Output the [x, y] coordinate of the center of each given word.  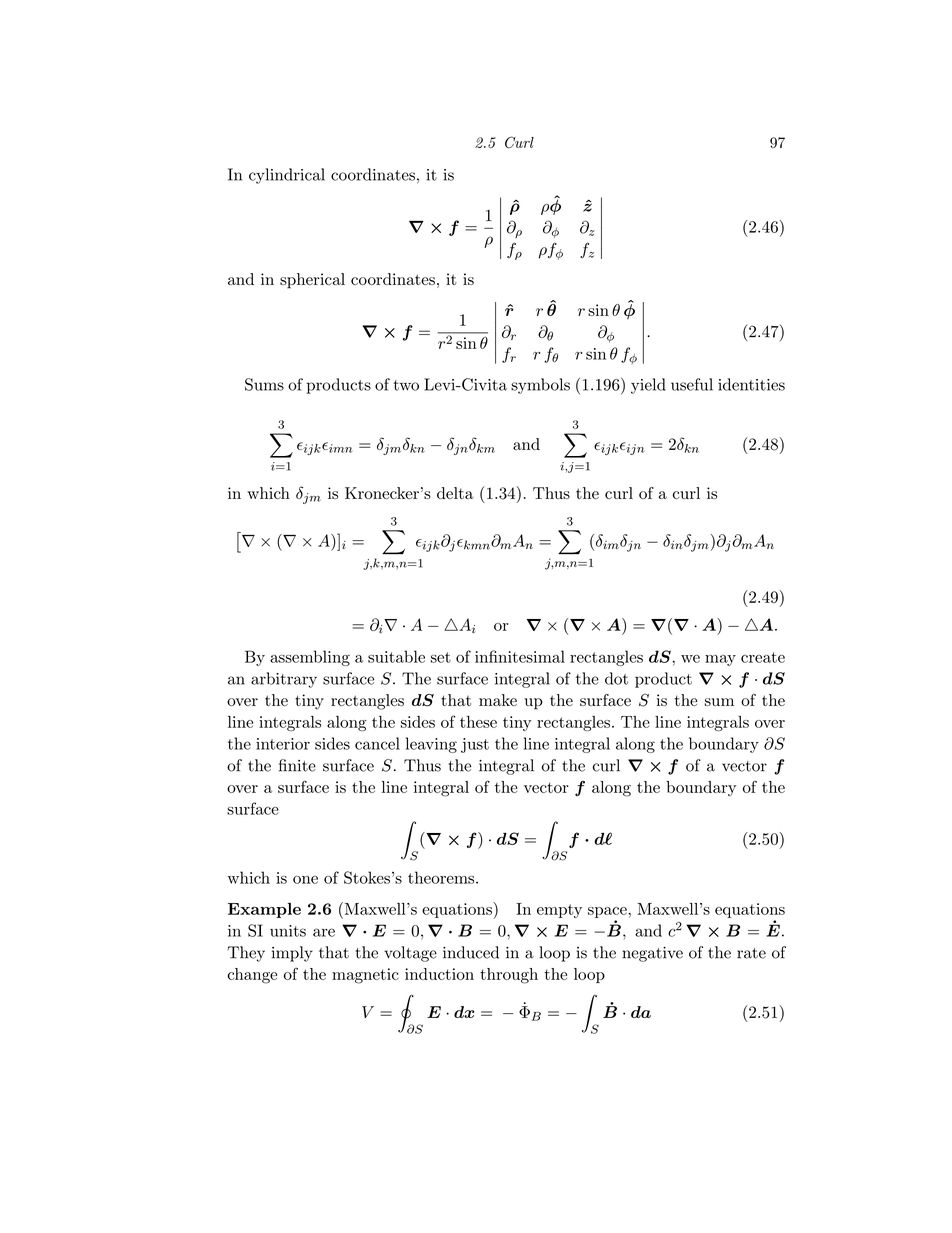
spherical [312, 281]
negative [652, 954]
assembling [310, 658]
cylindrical [287, 176]
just [475, 745]
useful [692, 384]
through [509, 976]
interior [283, 744]
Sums [264, 384]
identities [751, 384]
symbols [540, 386]
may [720, 660]
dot [616, 678]
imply [292, 954]
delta [455, 493]
